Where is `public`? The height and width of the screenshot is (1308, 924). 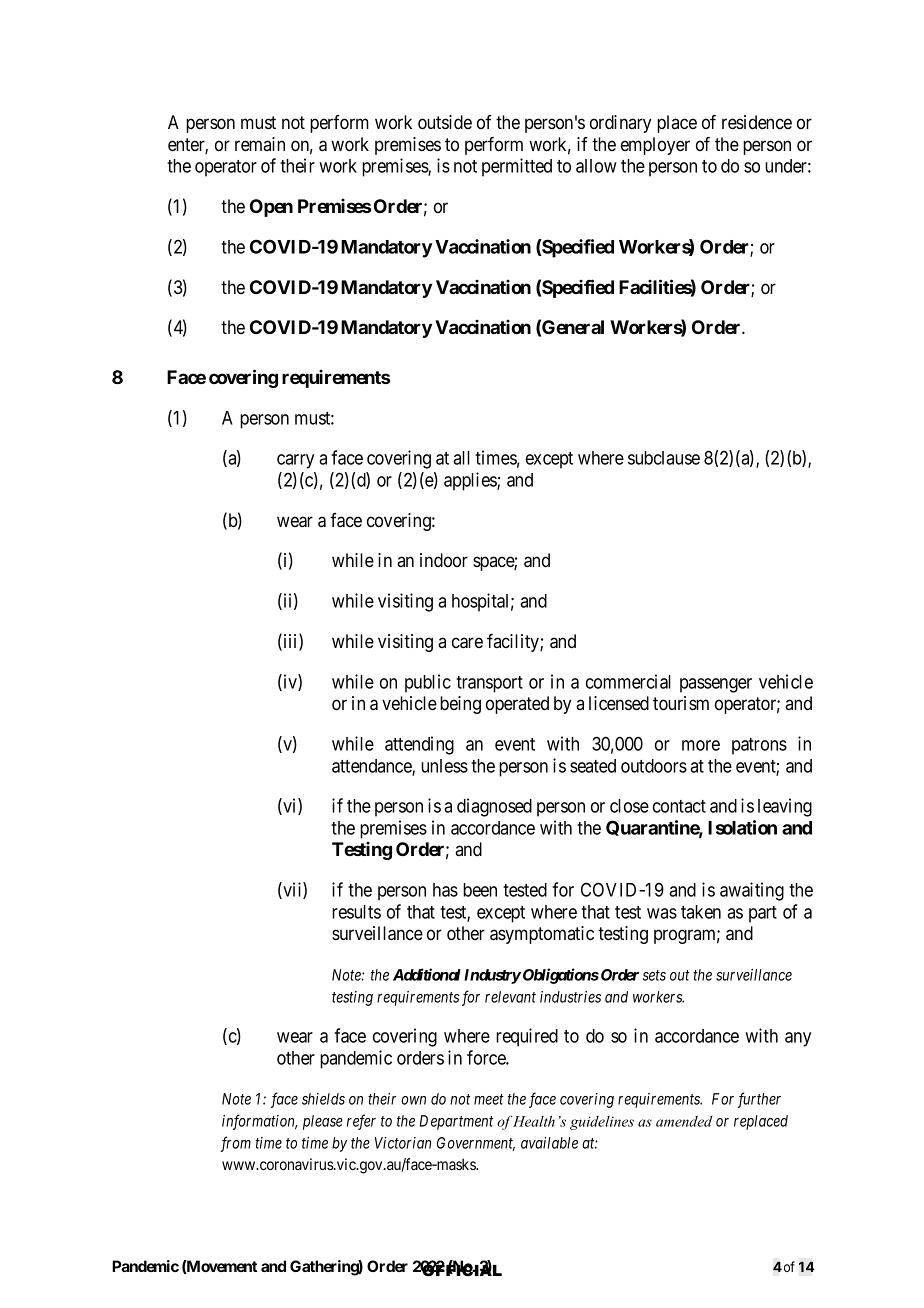
public is located at coordinates (428, 683).
